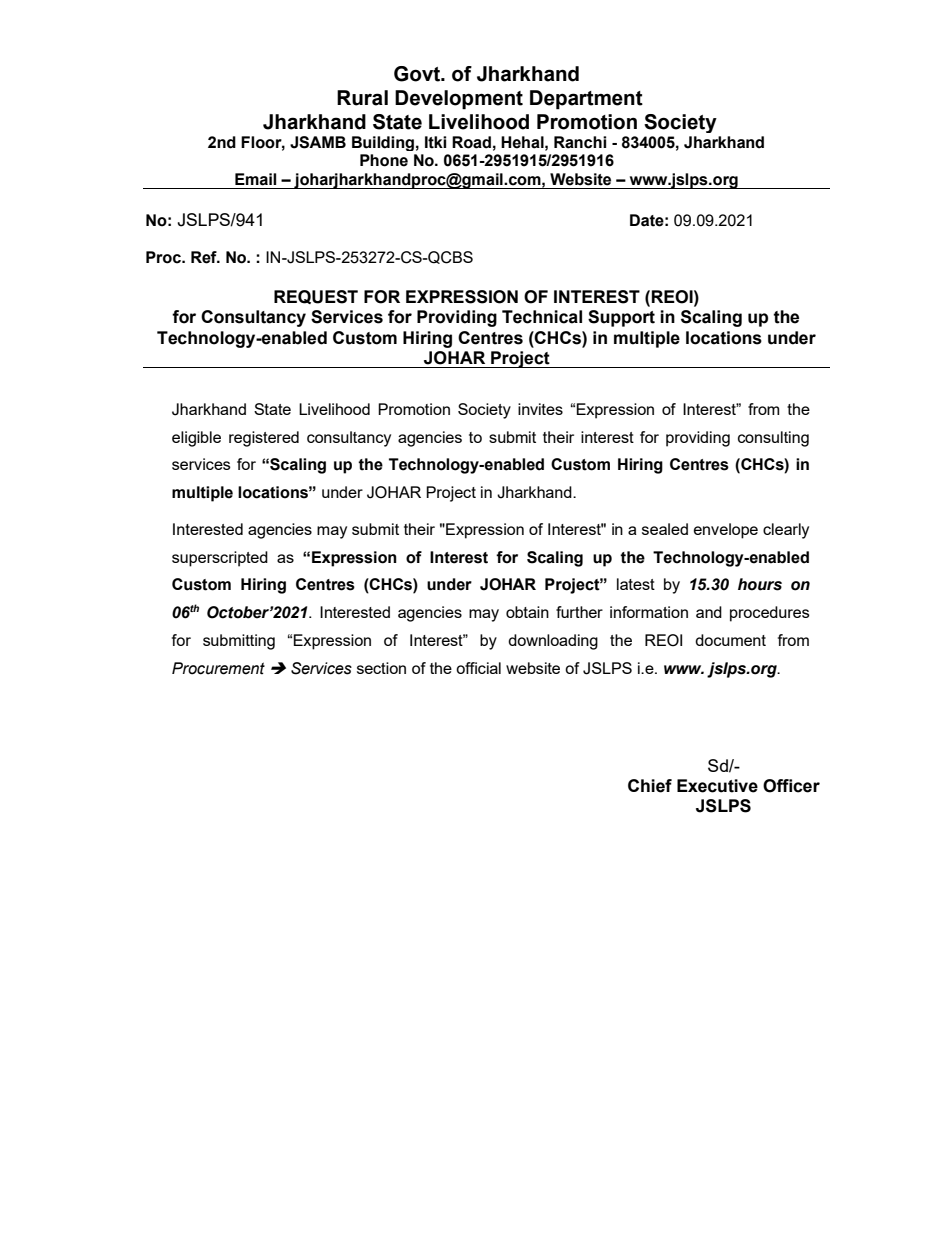 The width and height of the screenshot is (952, 1233). What do you see at coordinates (717, 786) in the screenshot?
I see `Executive` at bounding box center [717, 786].
